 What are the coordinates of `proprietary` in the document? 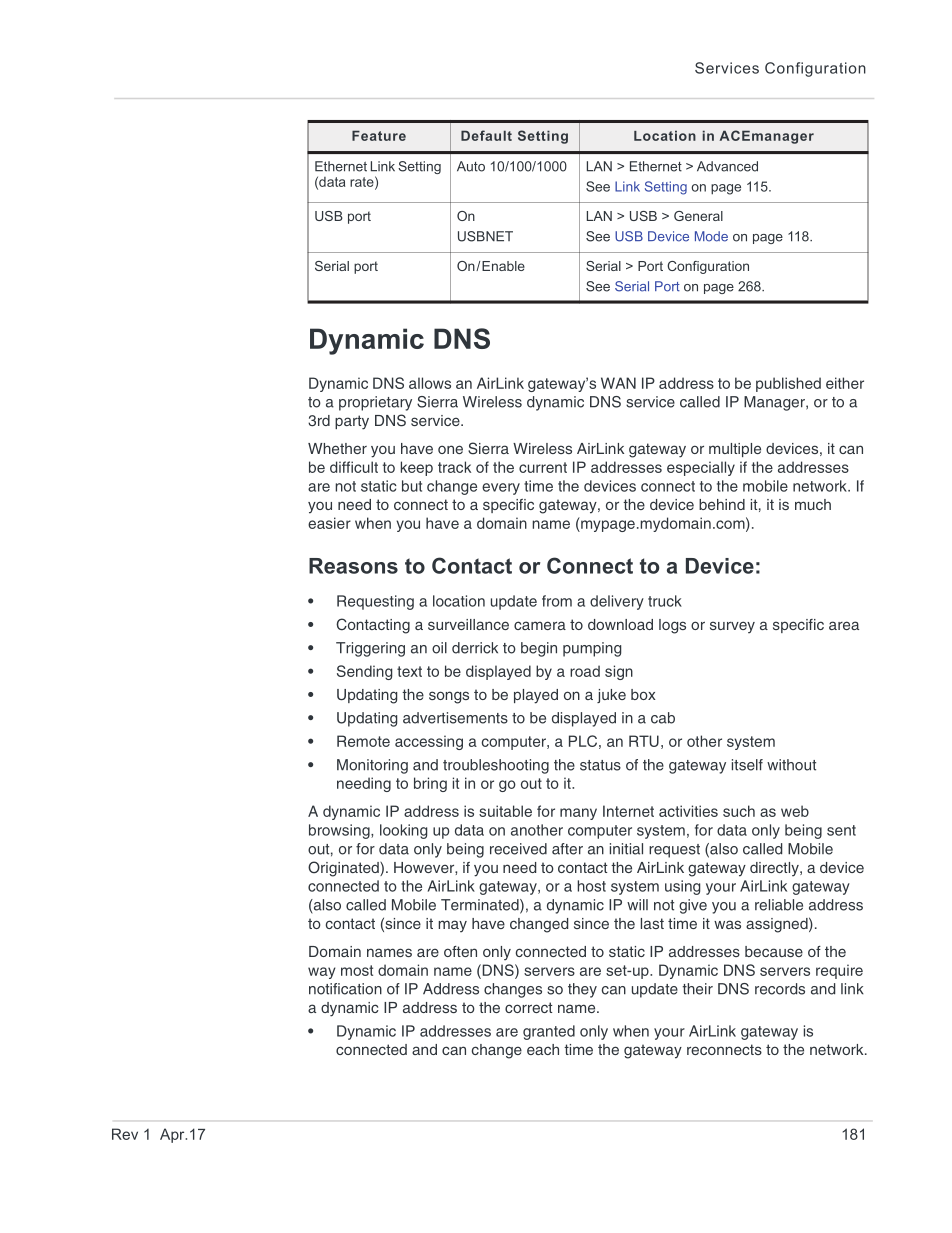 It's located at (375, 403).
